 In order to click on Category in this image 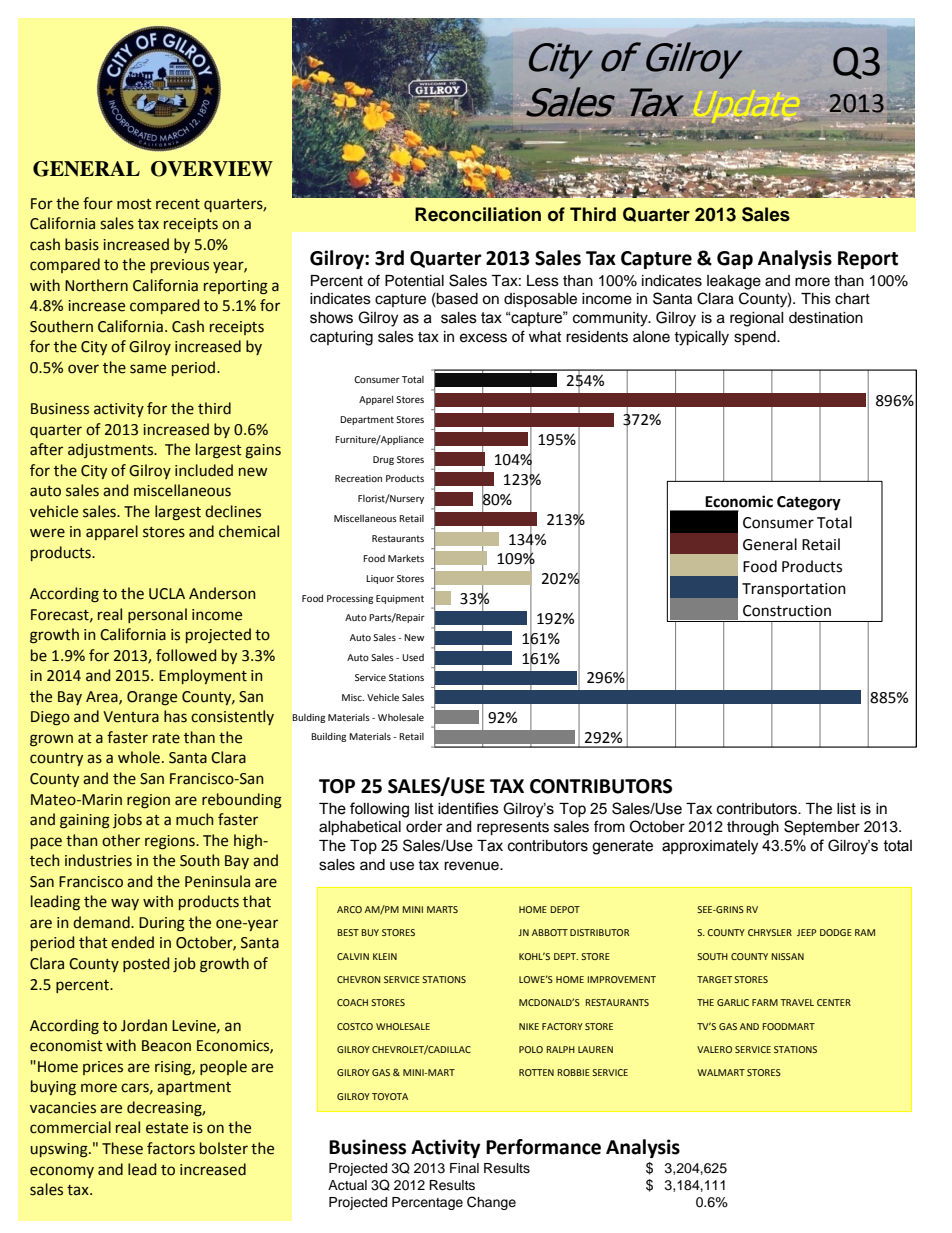, I will do `click(809, 503)`.
